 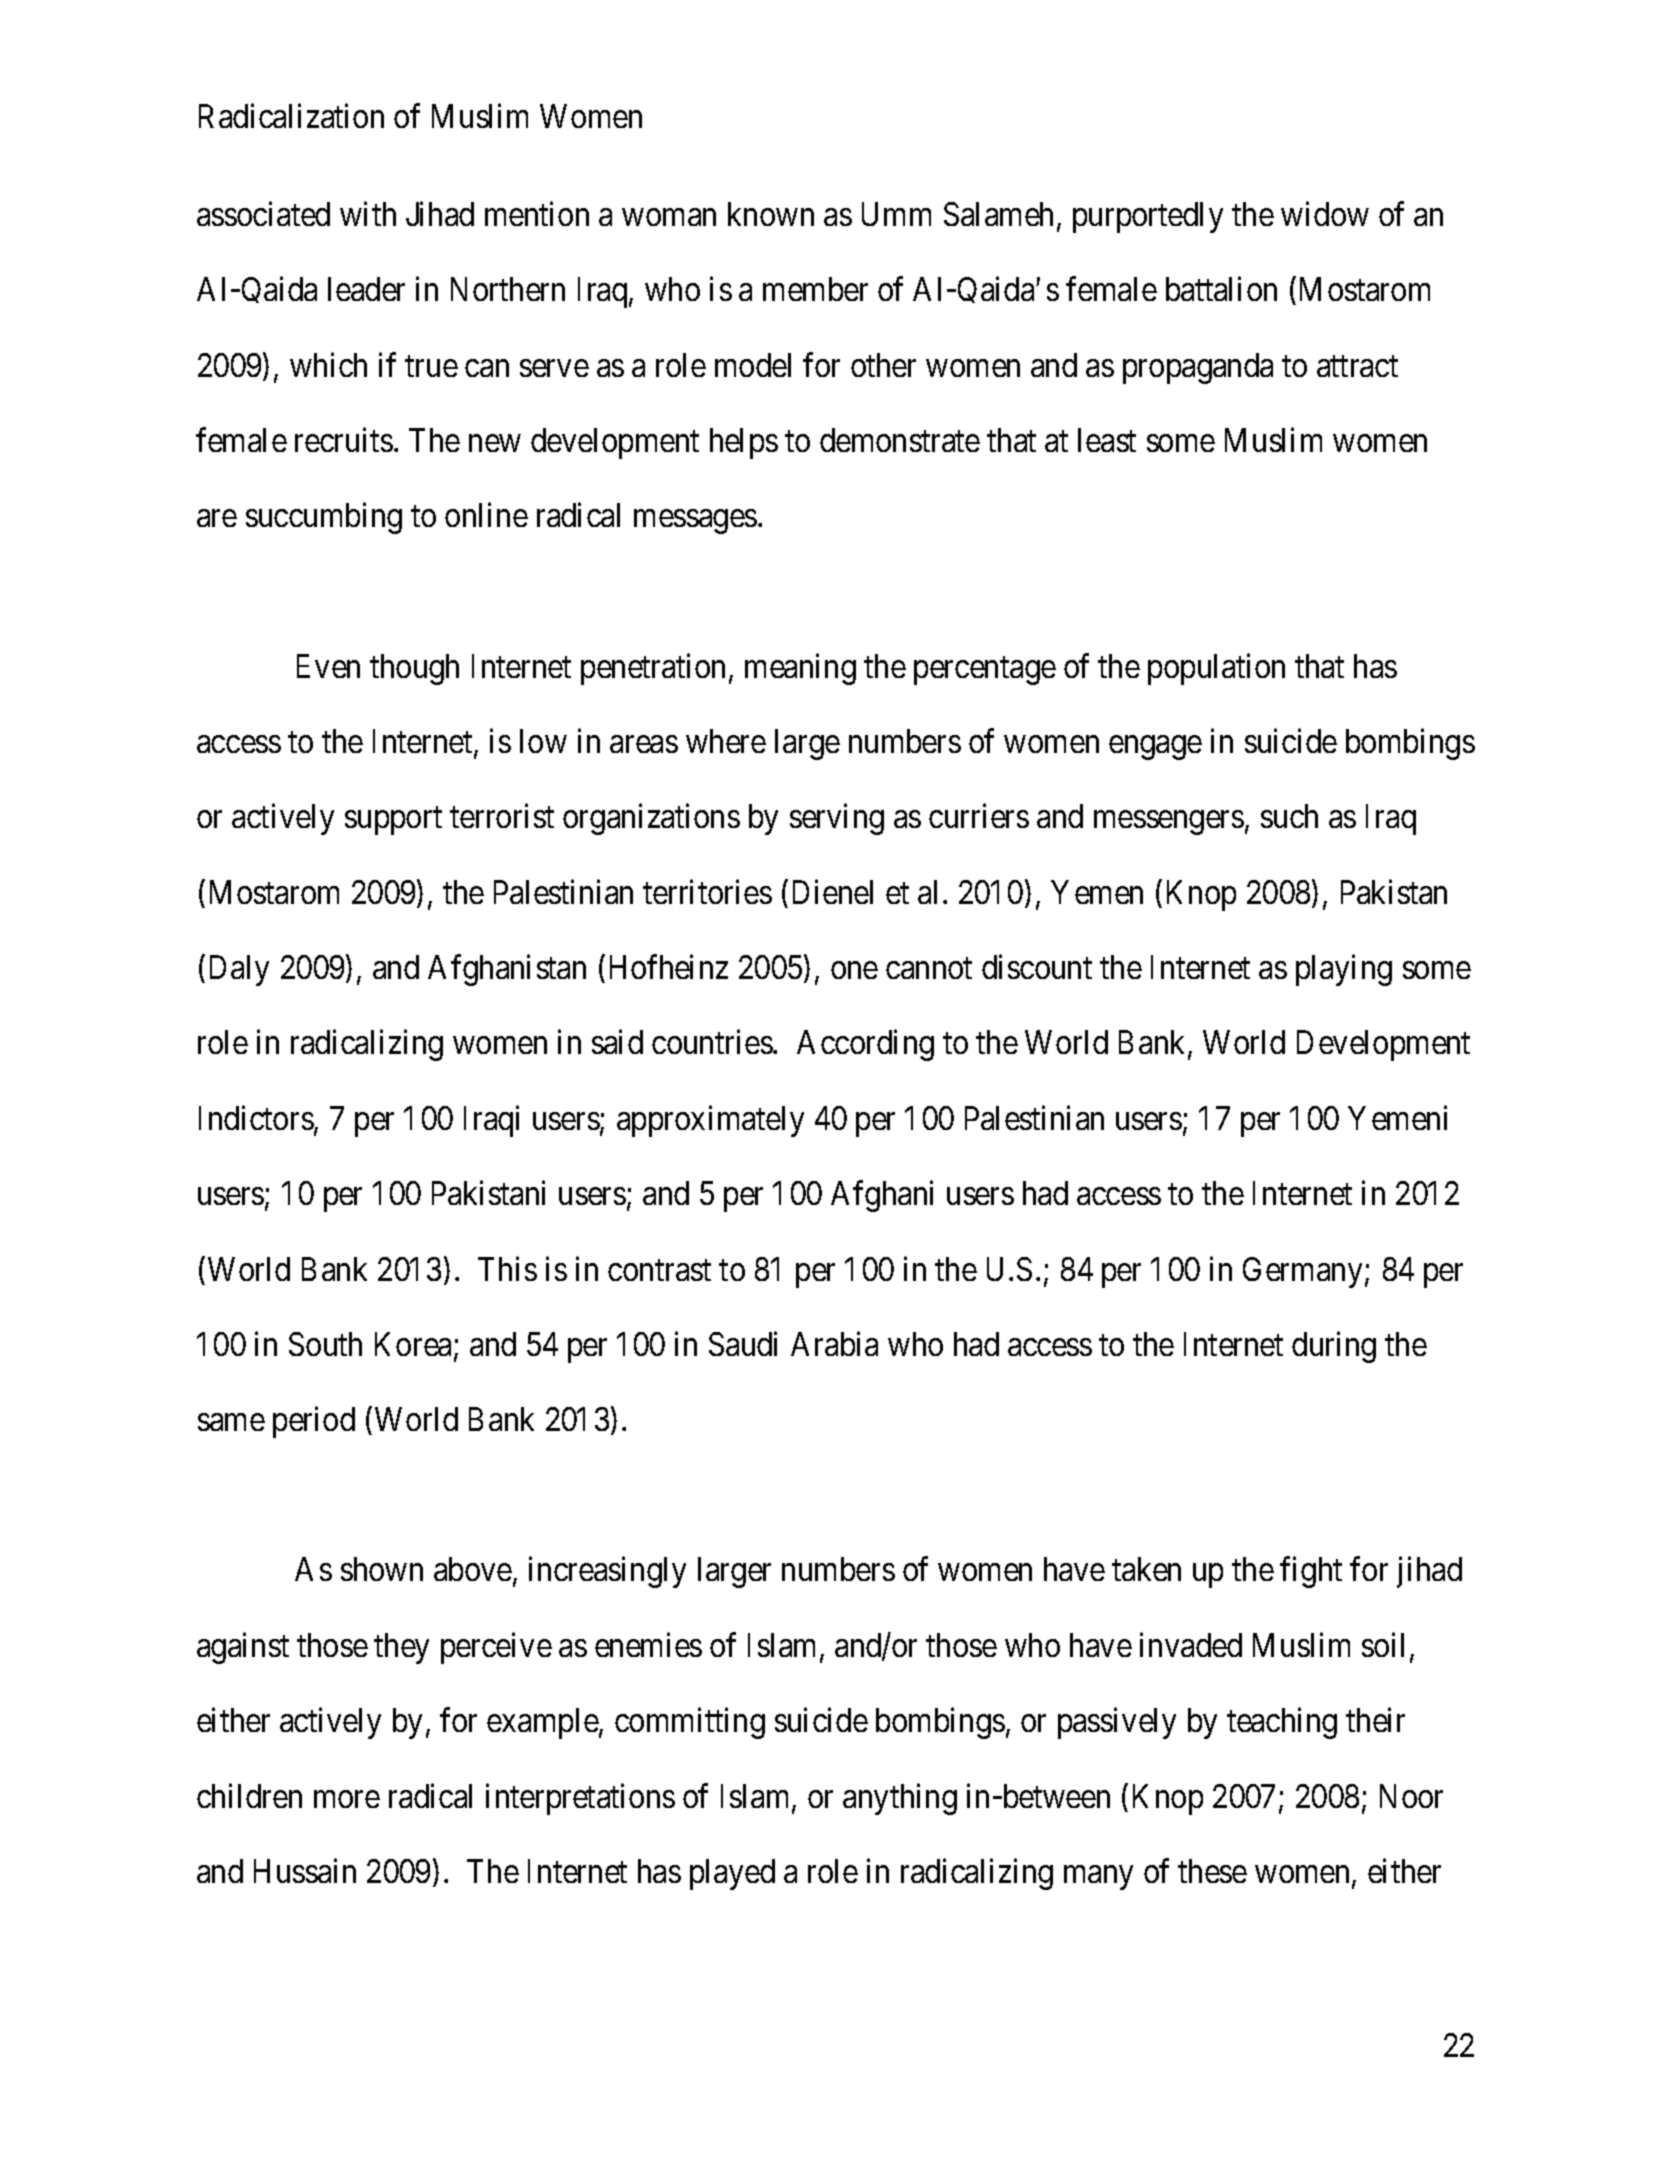 What do you see at coordinates (239, 970) in the screenshot?
I see `Daly` at bounding box center [239, 970].
